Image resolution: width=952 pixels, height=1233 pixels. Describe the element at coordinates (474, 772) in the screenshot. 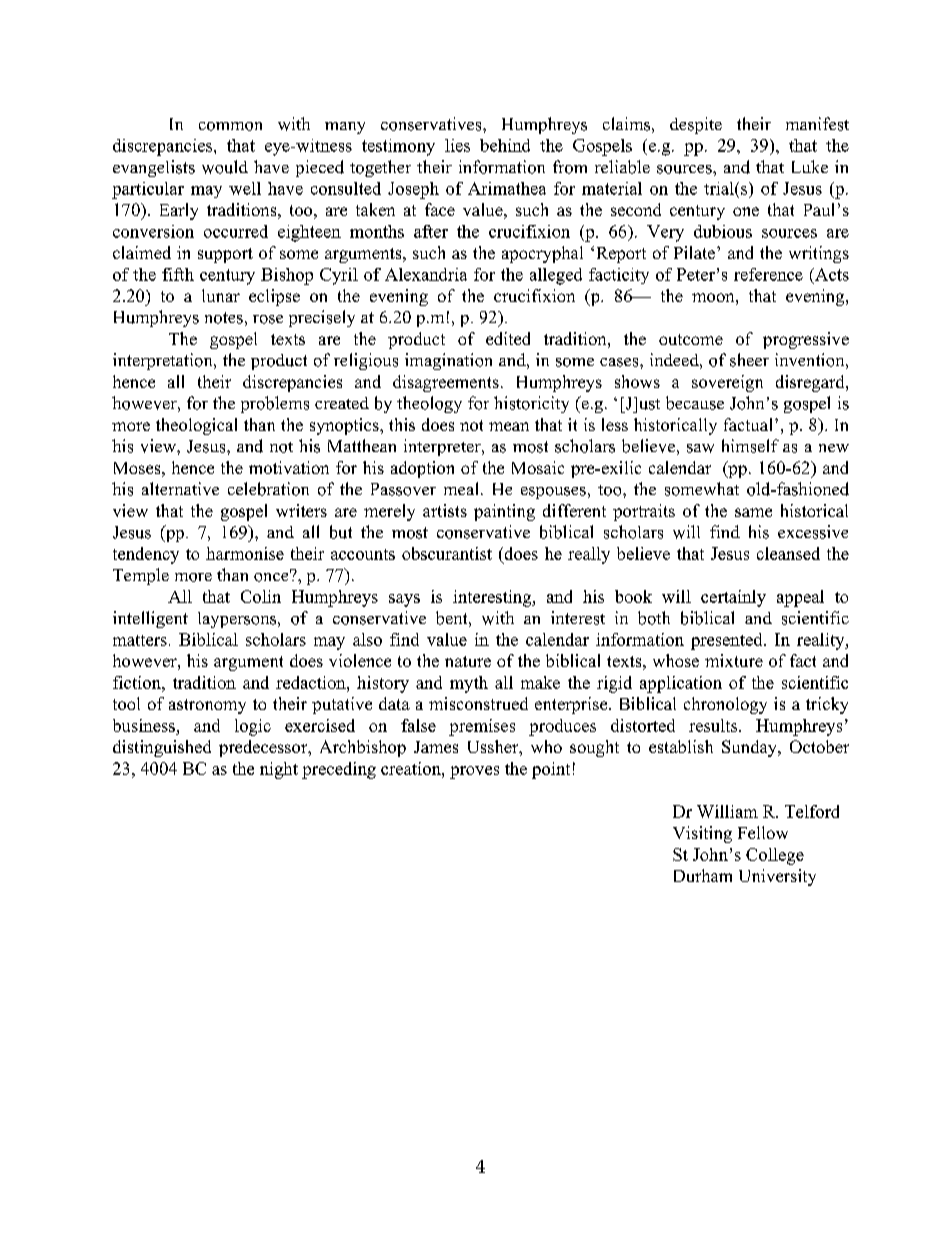

I see `proves` at that location.
